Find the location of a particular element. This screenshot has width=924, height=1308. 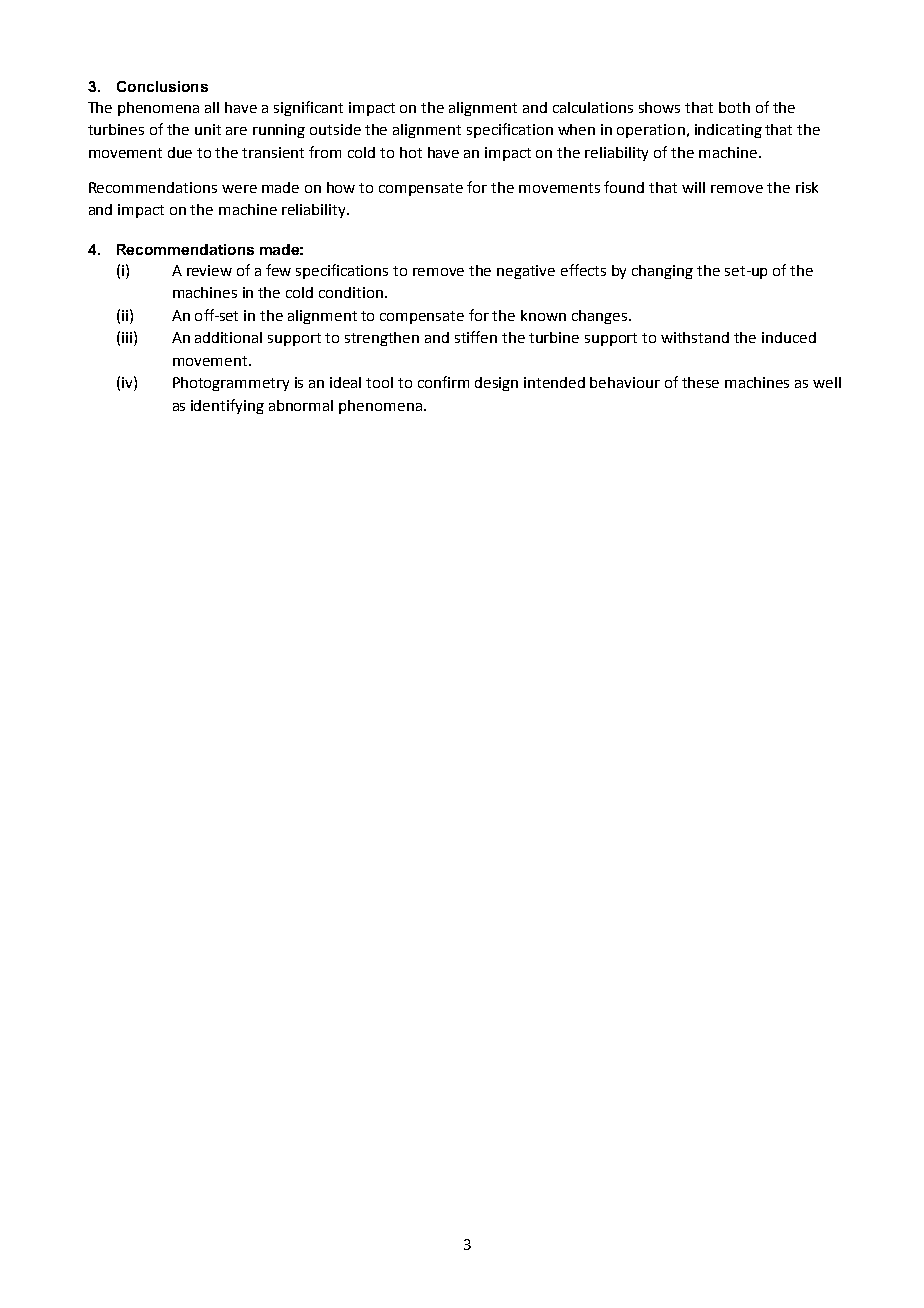

all is located at coordinates (212, 107).
